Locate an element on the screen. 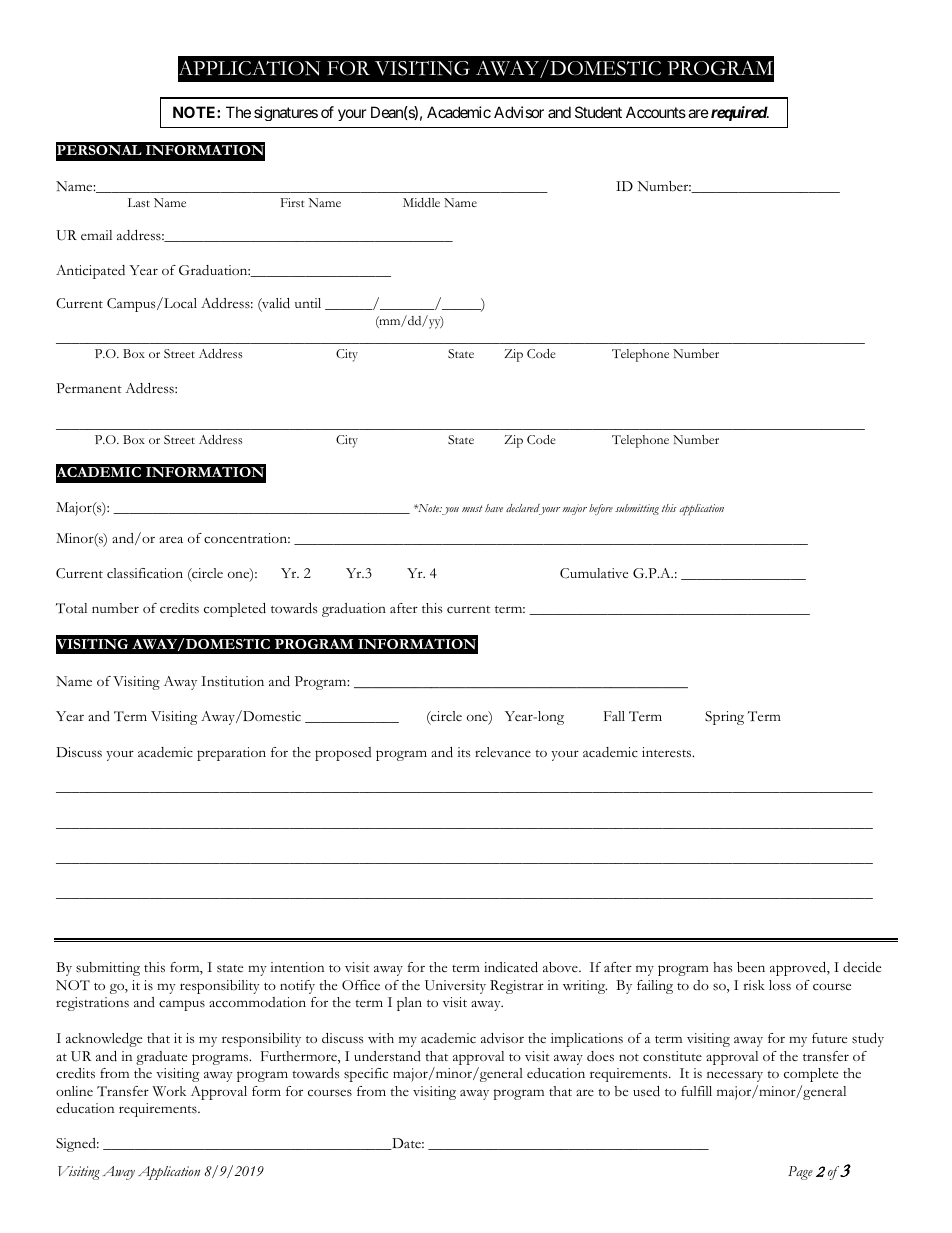 Image resolution: width=952 pixels, height=1233 pixels. Spring is located at coordinates (724, 718).
